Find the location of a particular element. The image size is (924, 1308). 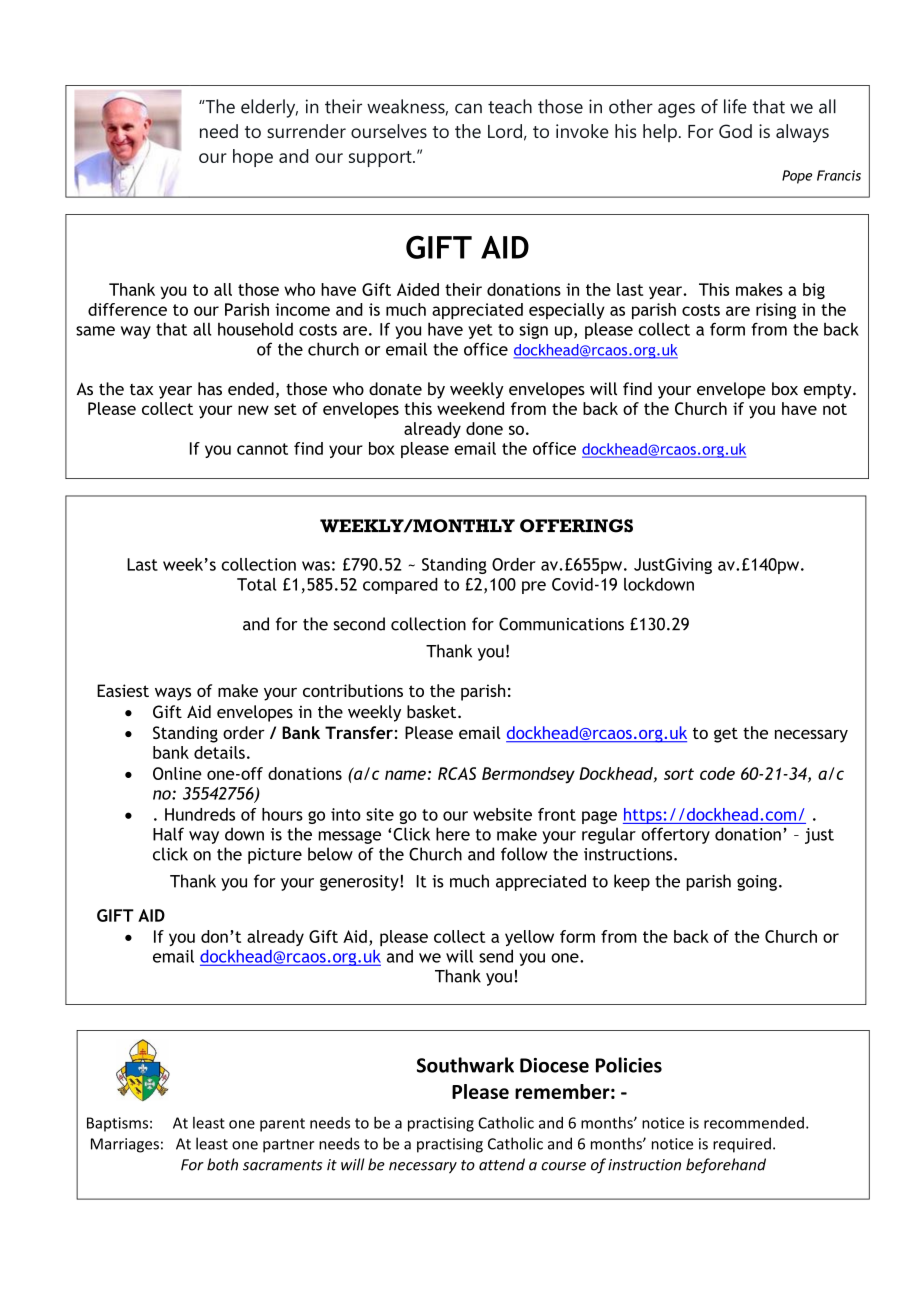

Lord is located at coordinates (505, 131).
